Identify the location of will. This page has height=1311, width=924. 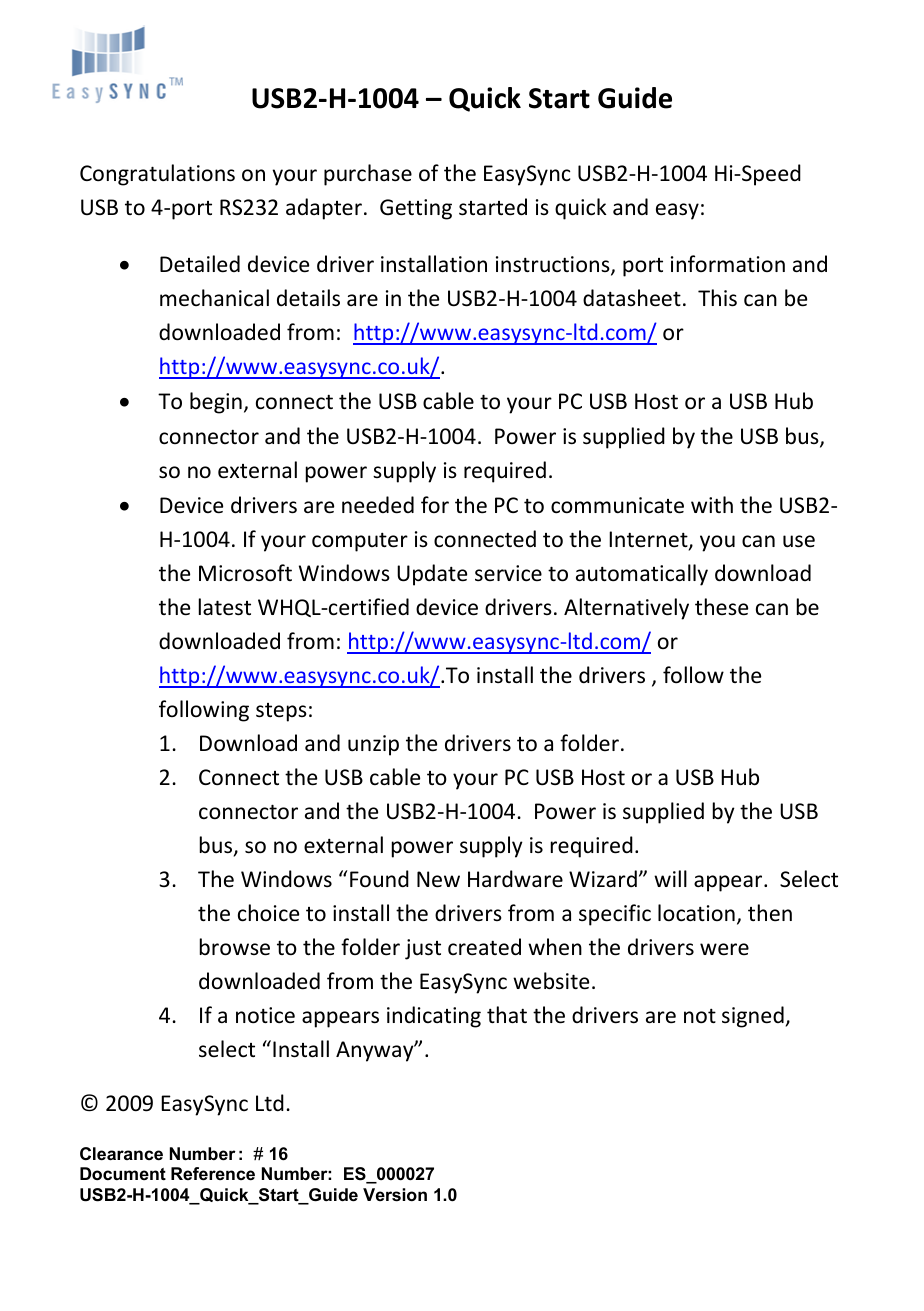
(670, 878).
